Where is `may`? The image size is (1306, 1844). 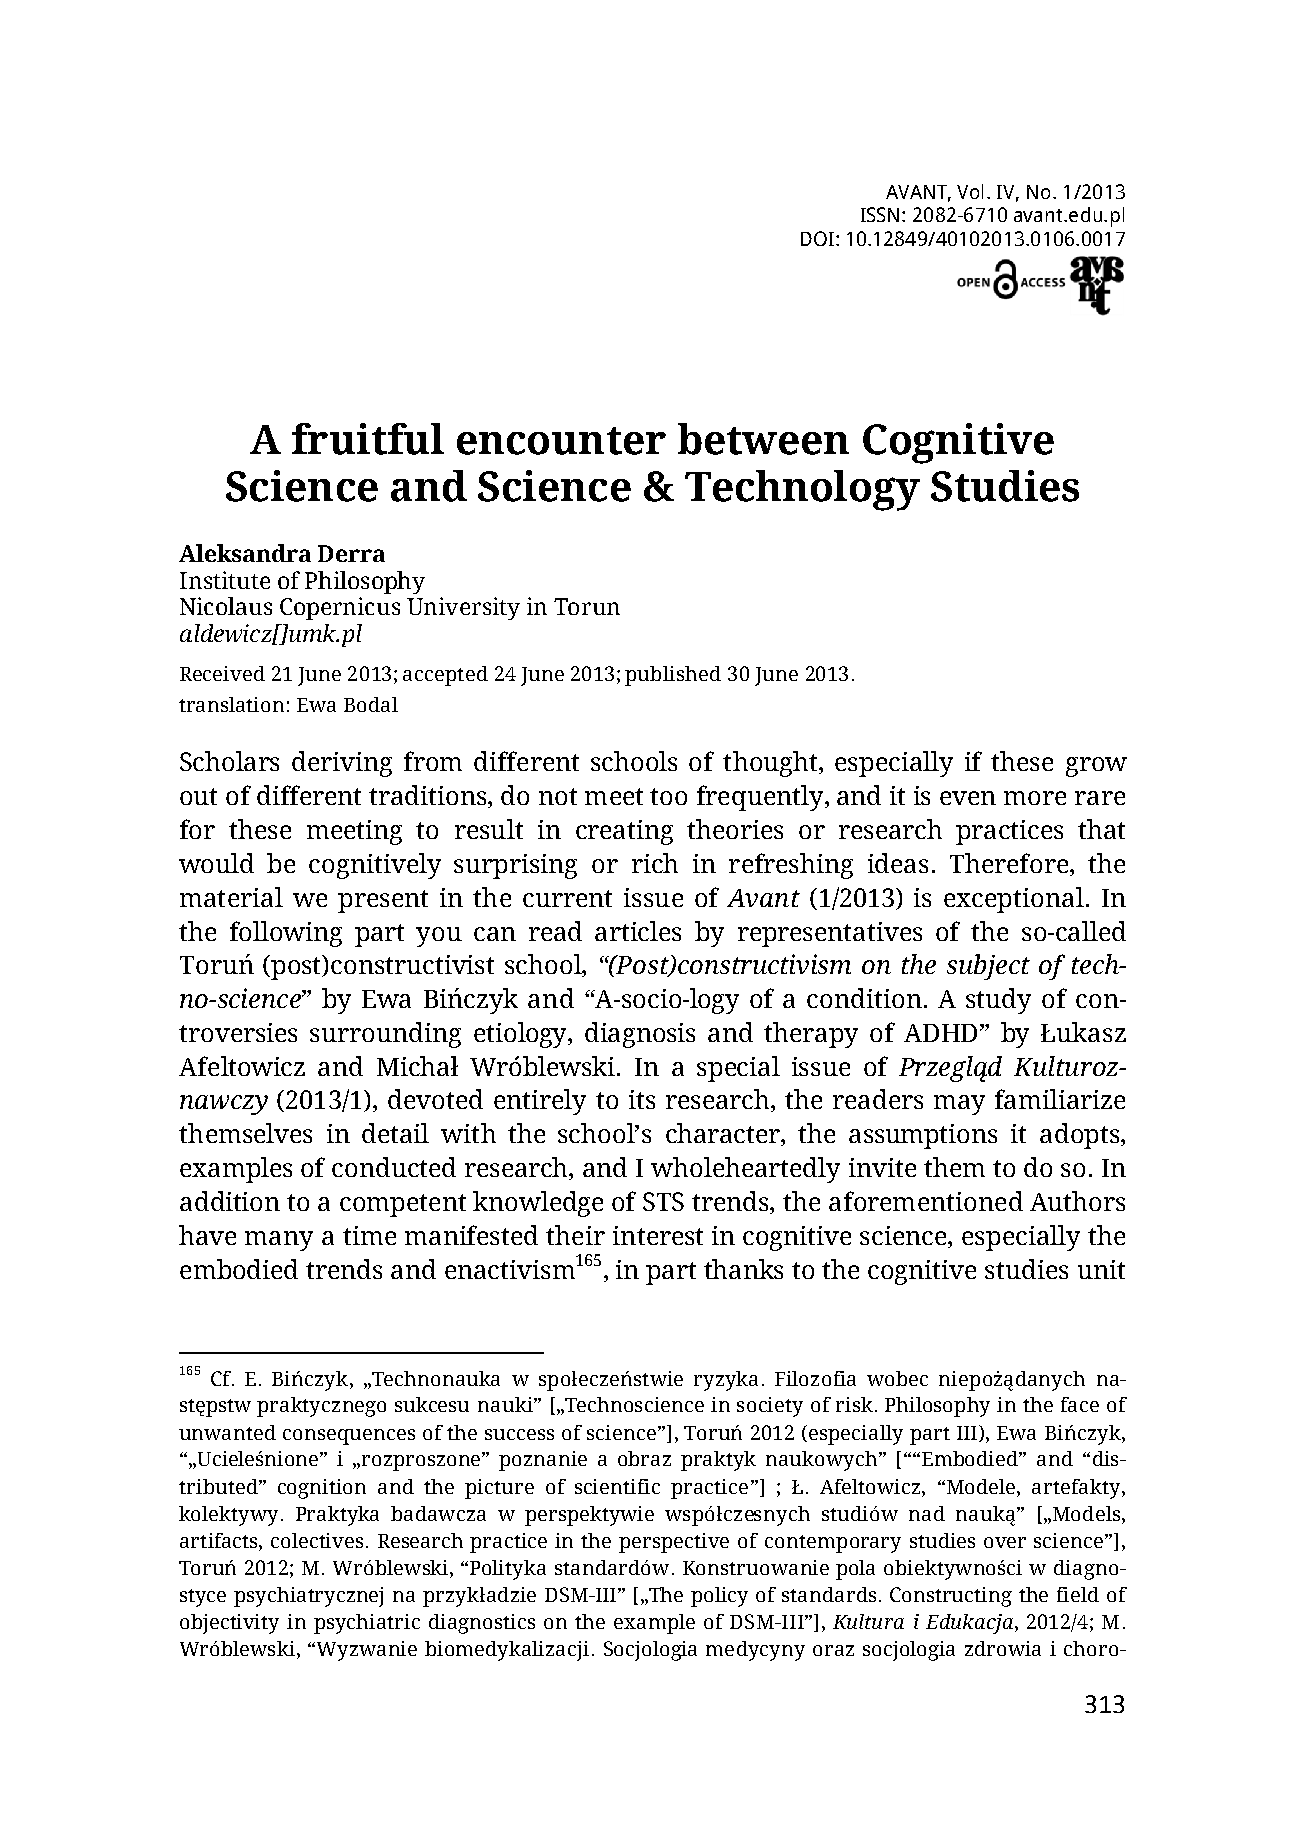 may is located at coordinates (959, 1105).
